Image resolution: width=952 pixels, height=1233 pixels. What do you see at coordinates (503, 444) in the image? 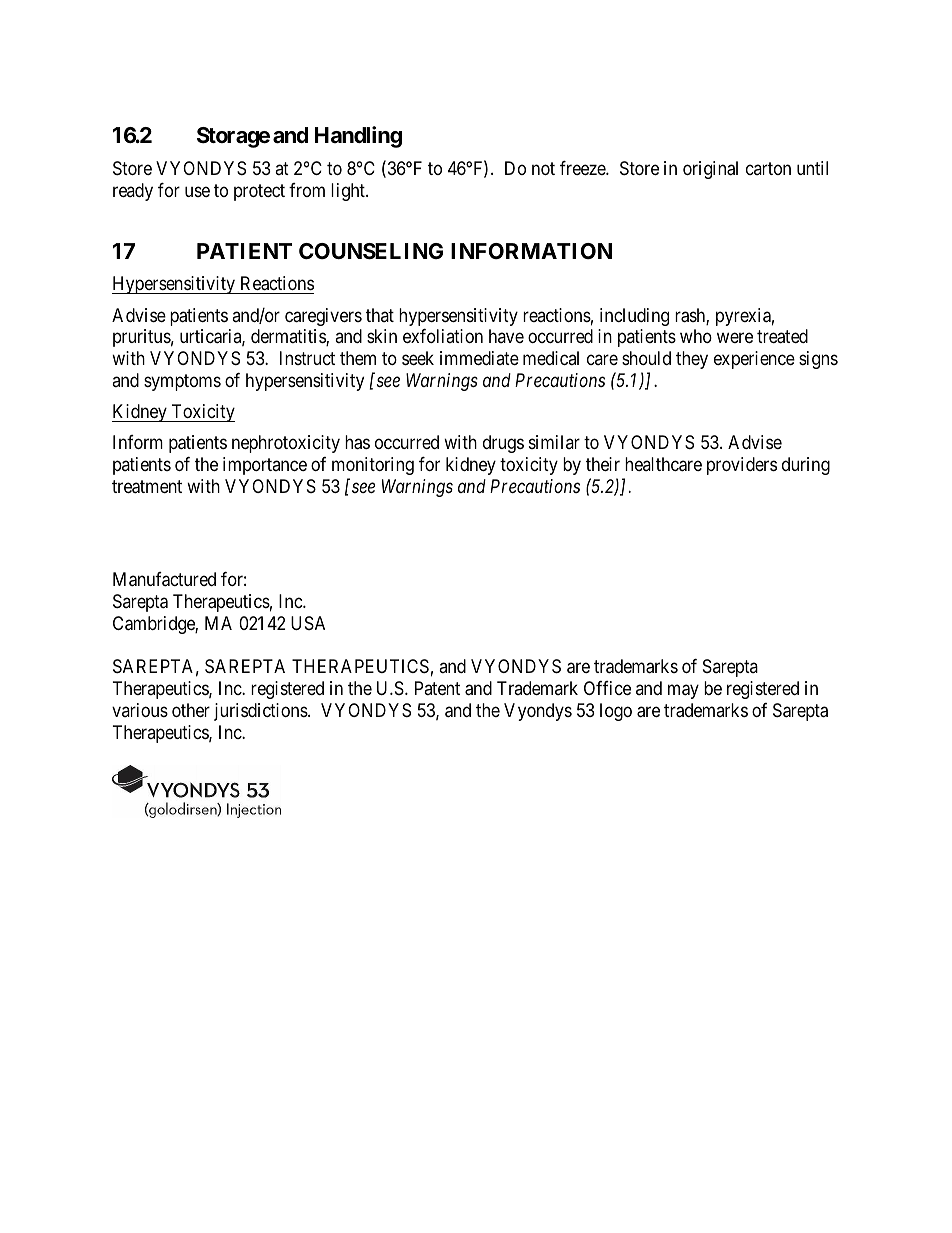
I see `drugs` at bounding box center [503, 444].
